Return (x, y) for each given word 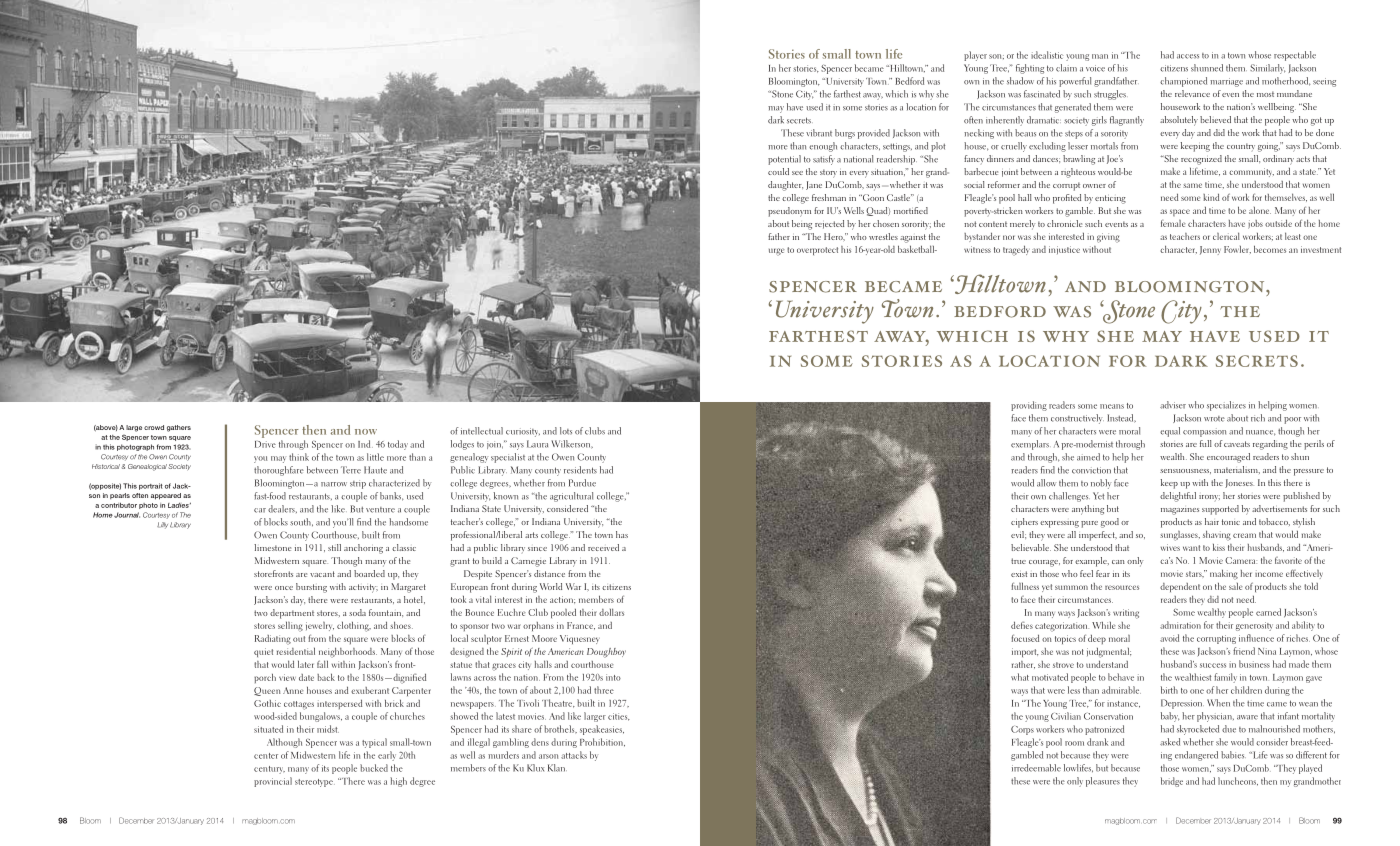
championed (1183, 82)
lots (566, 431)
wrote (1214, 419)
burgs (845, 134)
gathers (179, 428)
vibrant (819, 133)
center (266, 756)
